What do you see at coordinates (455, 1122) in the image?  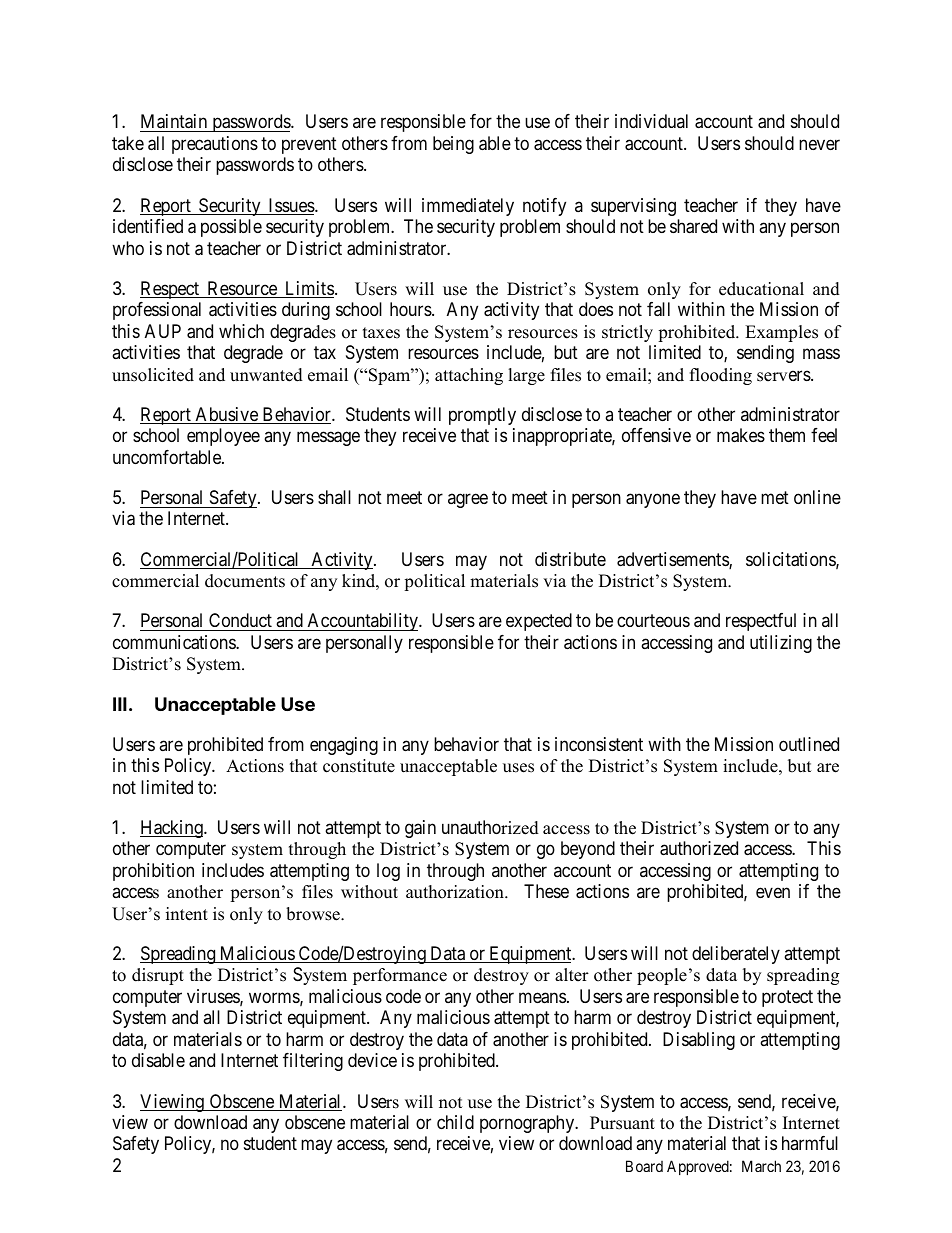 I see `child` at bounding box center [455, 1122].
